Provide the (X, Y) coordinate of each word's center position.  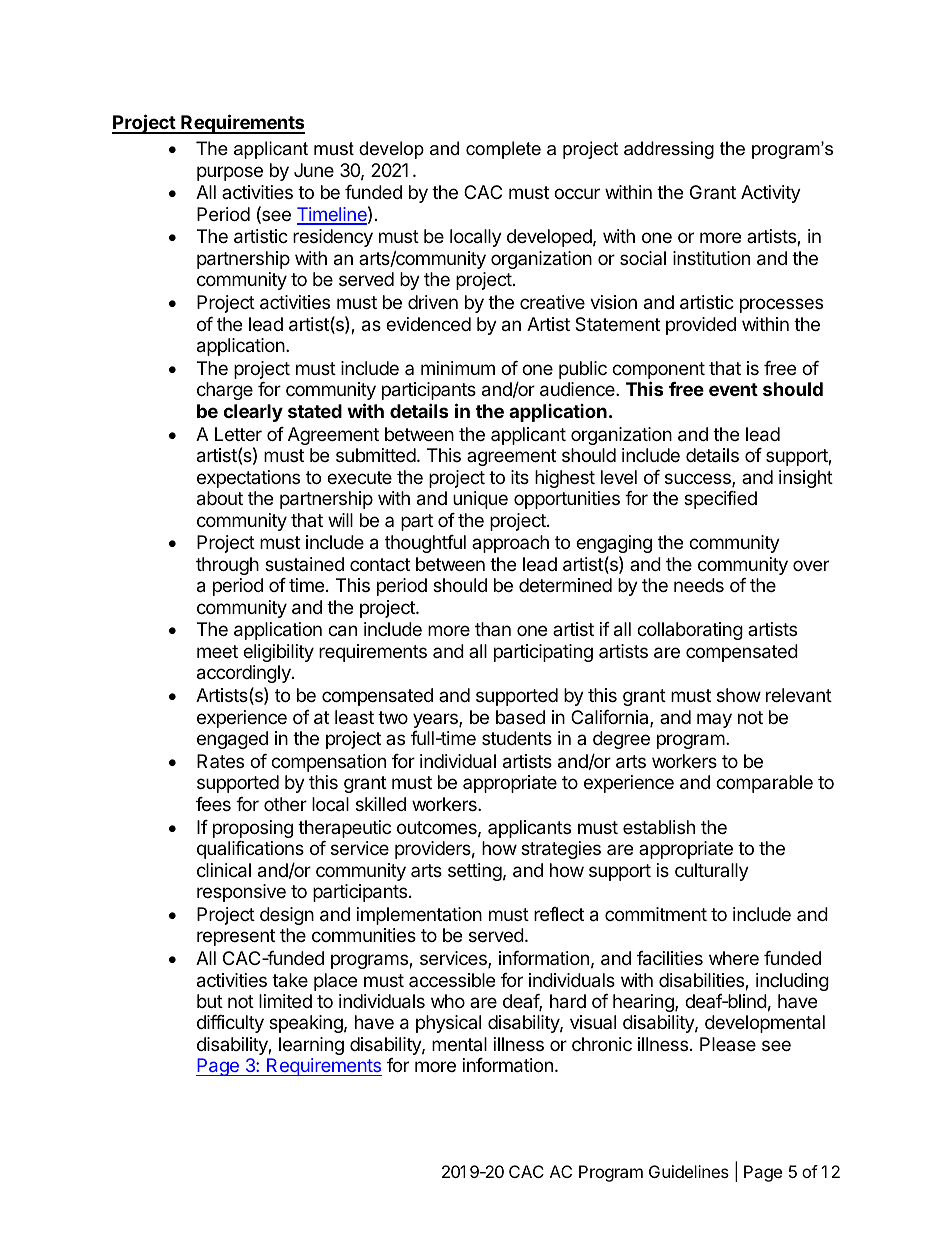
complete (503, 150)
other (285, 804)
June (314, 170)
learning (311, 1046)
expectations (248, 479)
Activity (771, 194)
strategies (561, 850)
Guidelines (689, 1171)
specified (720, 500)
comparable (764, 784)
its (520, 477)
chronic (602, 1044)
